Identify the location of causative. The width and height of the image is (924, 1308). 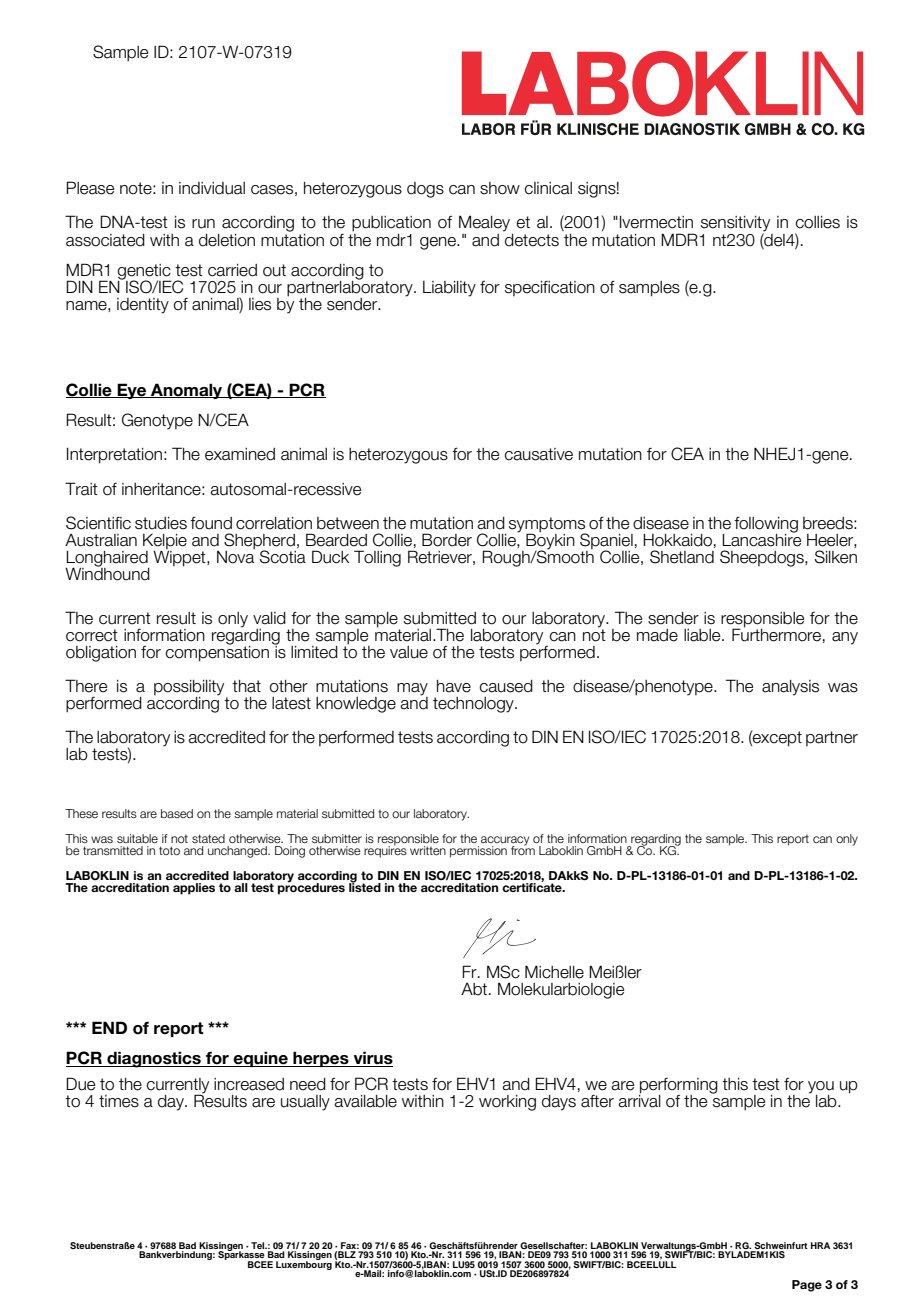
(538, 454).
